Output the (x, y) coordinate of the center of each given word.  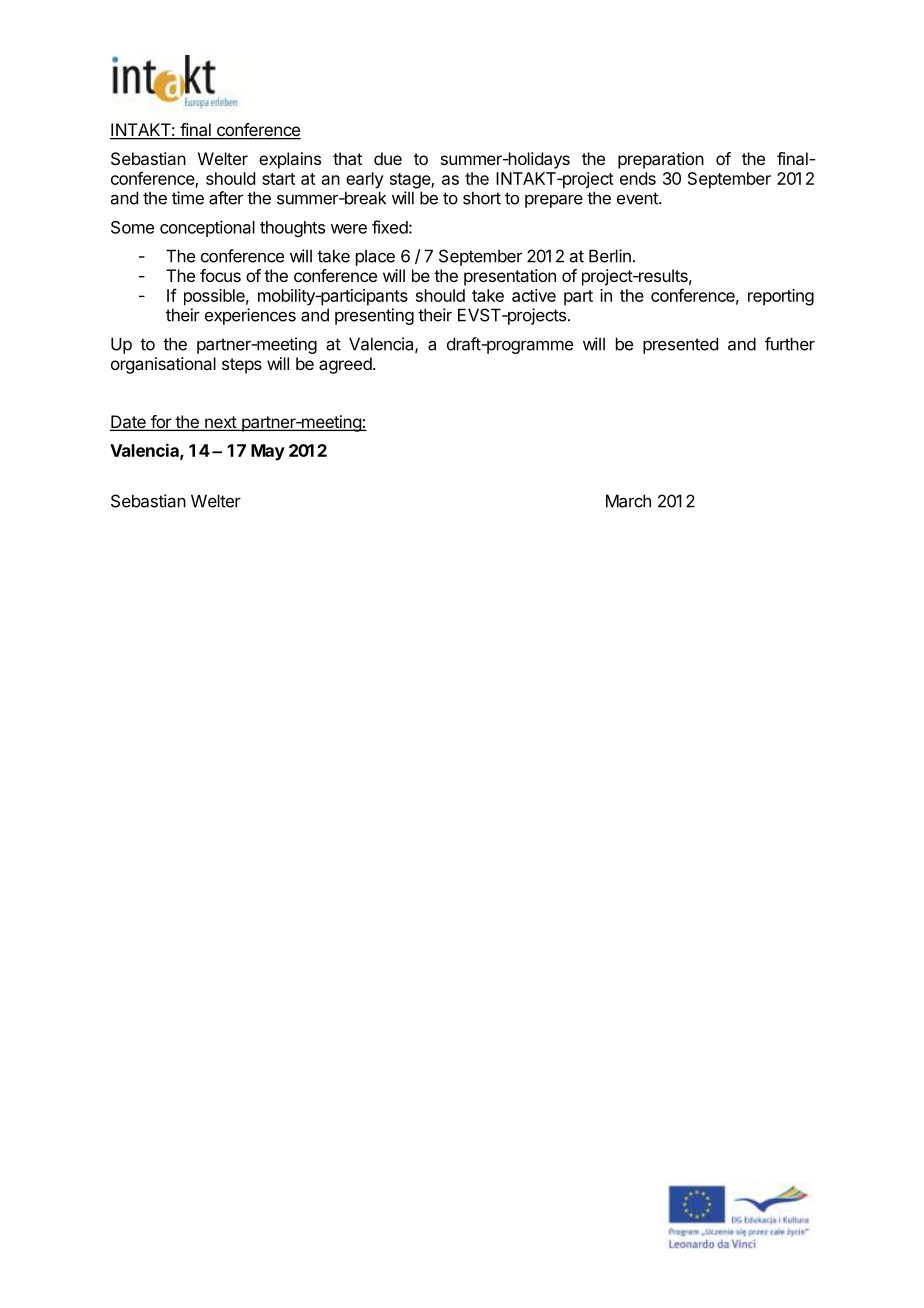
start (278, 179)
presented (680, 345)
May (268, 452)
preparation (661, 160)
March (628, 501)
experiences (250, 316)
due (388, 158)
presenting (374, 316)
